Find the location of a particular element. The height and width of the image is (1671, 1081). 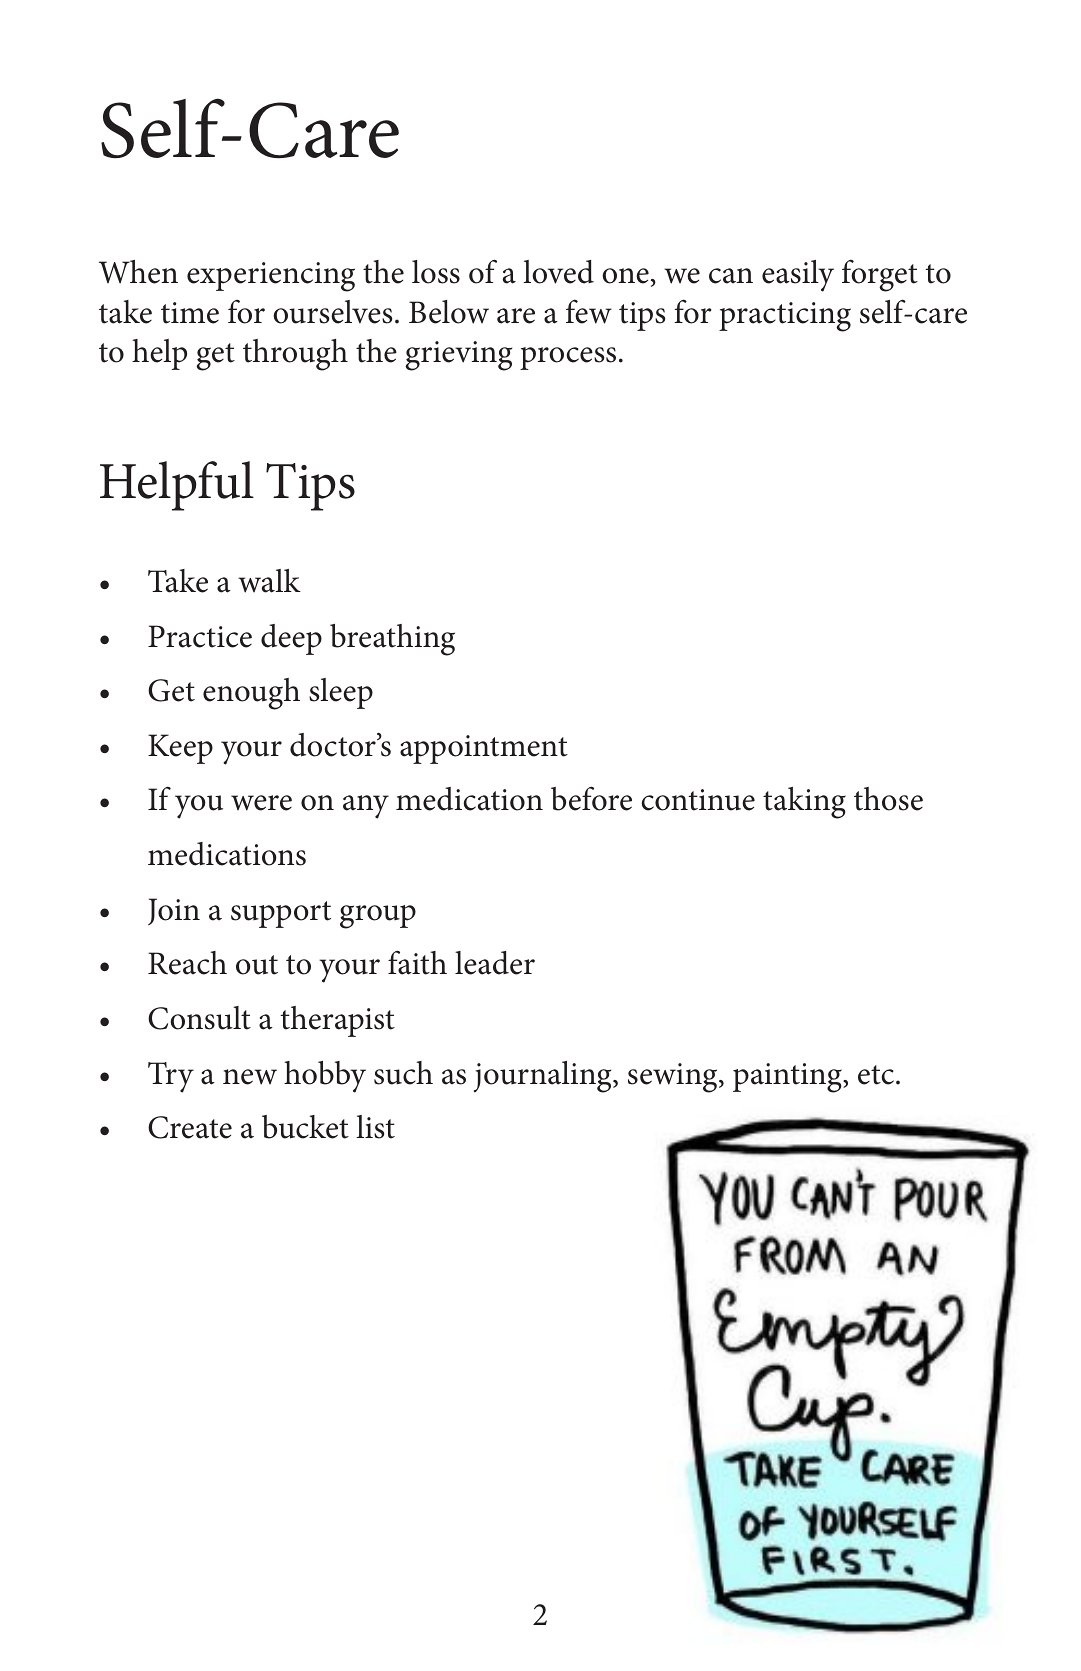

time is located at coordinates (190, 313).
